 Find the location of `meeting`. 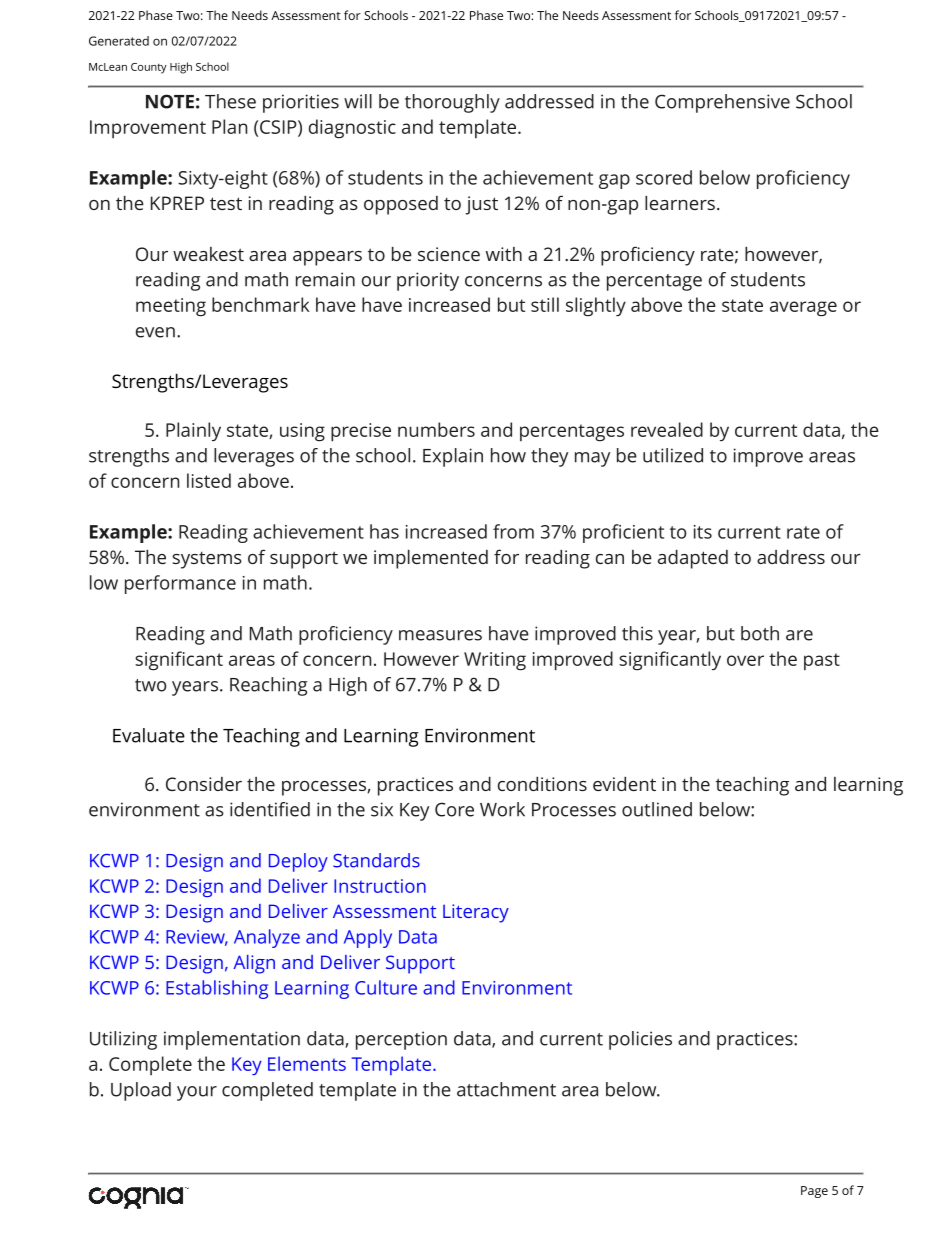

meeting is located at coordinates (171, 307).
